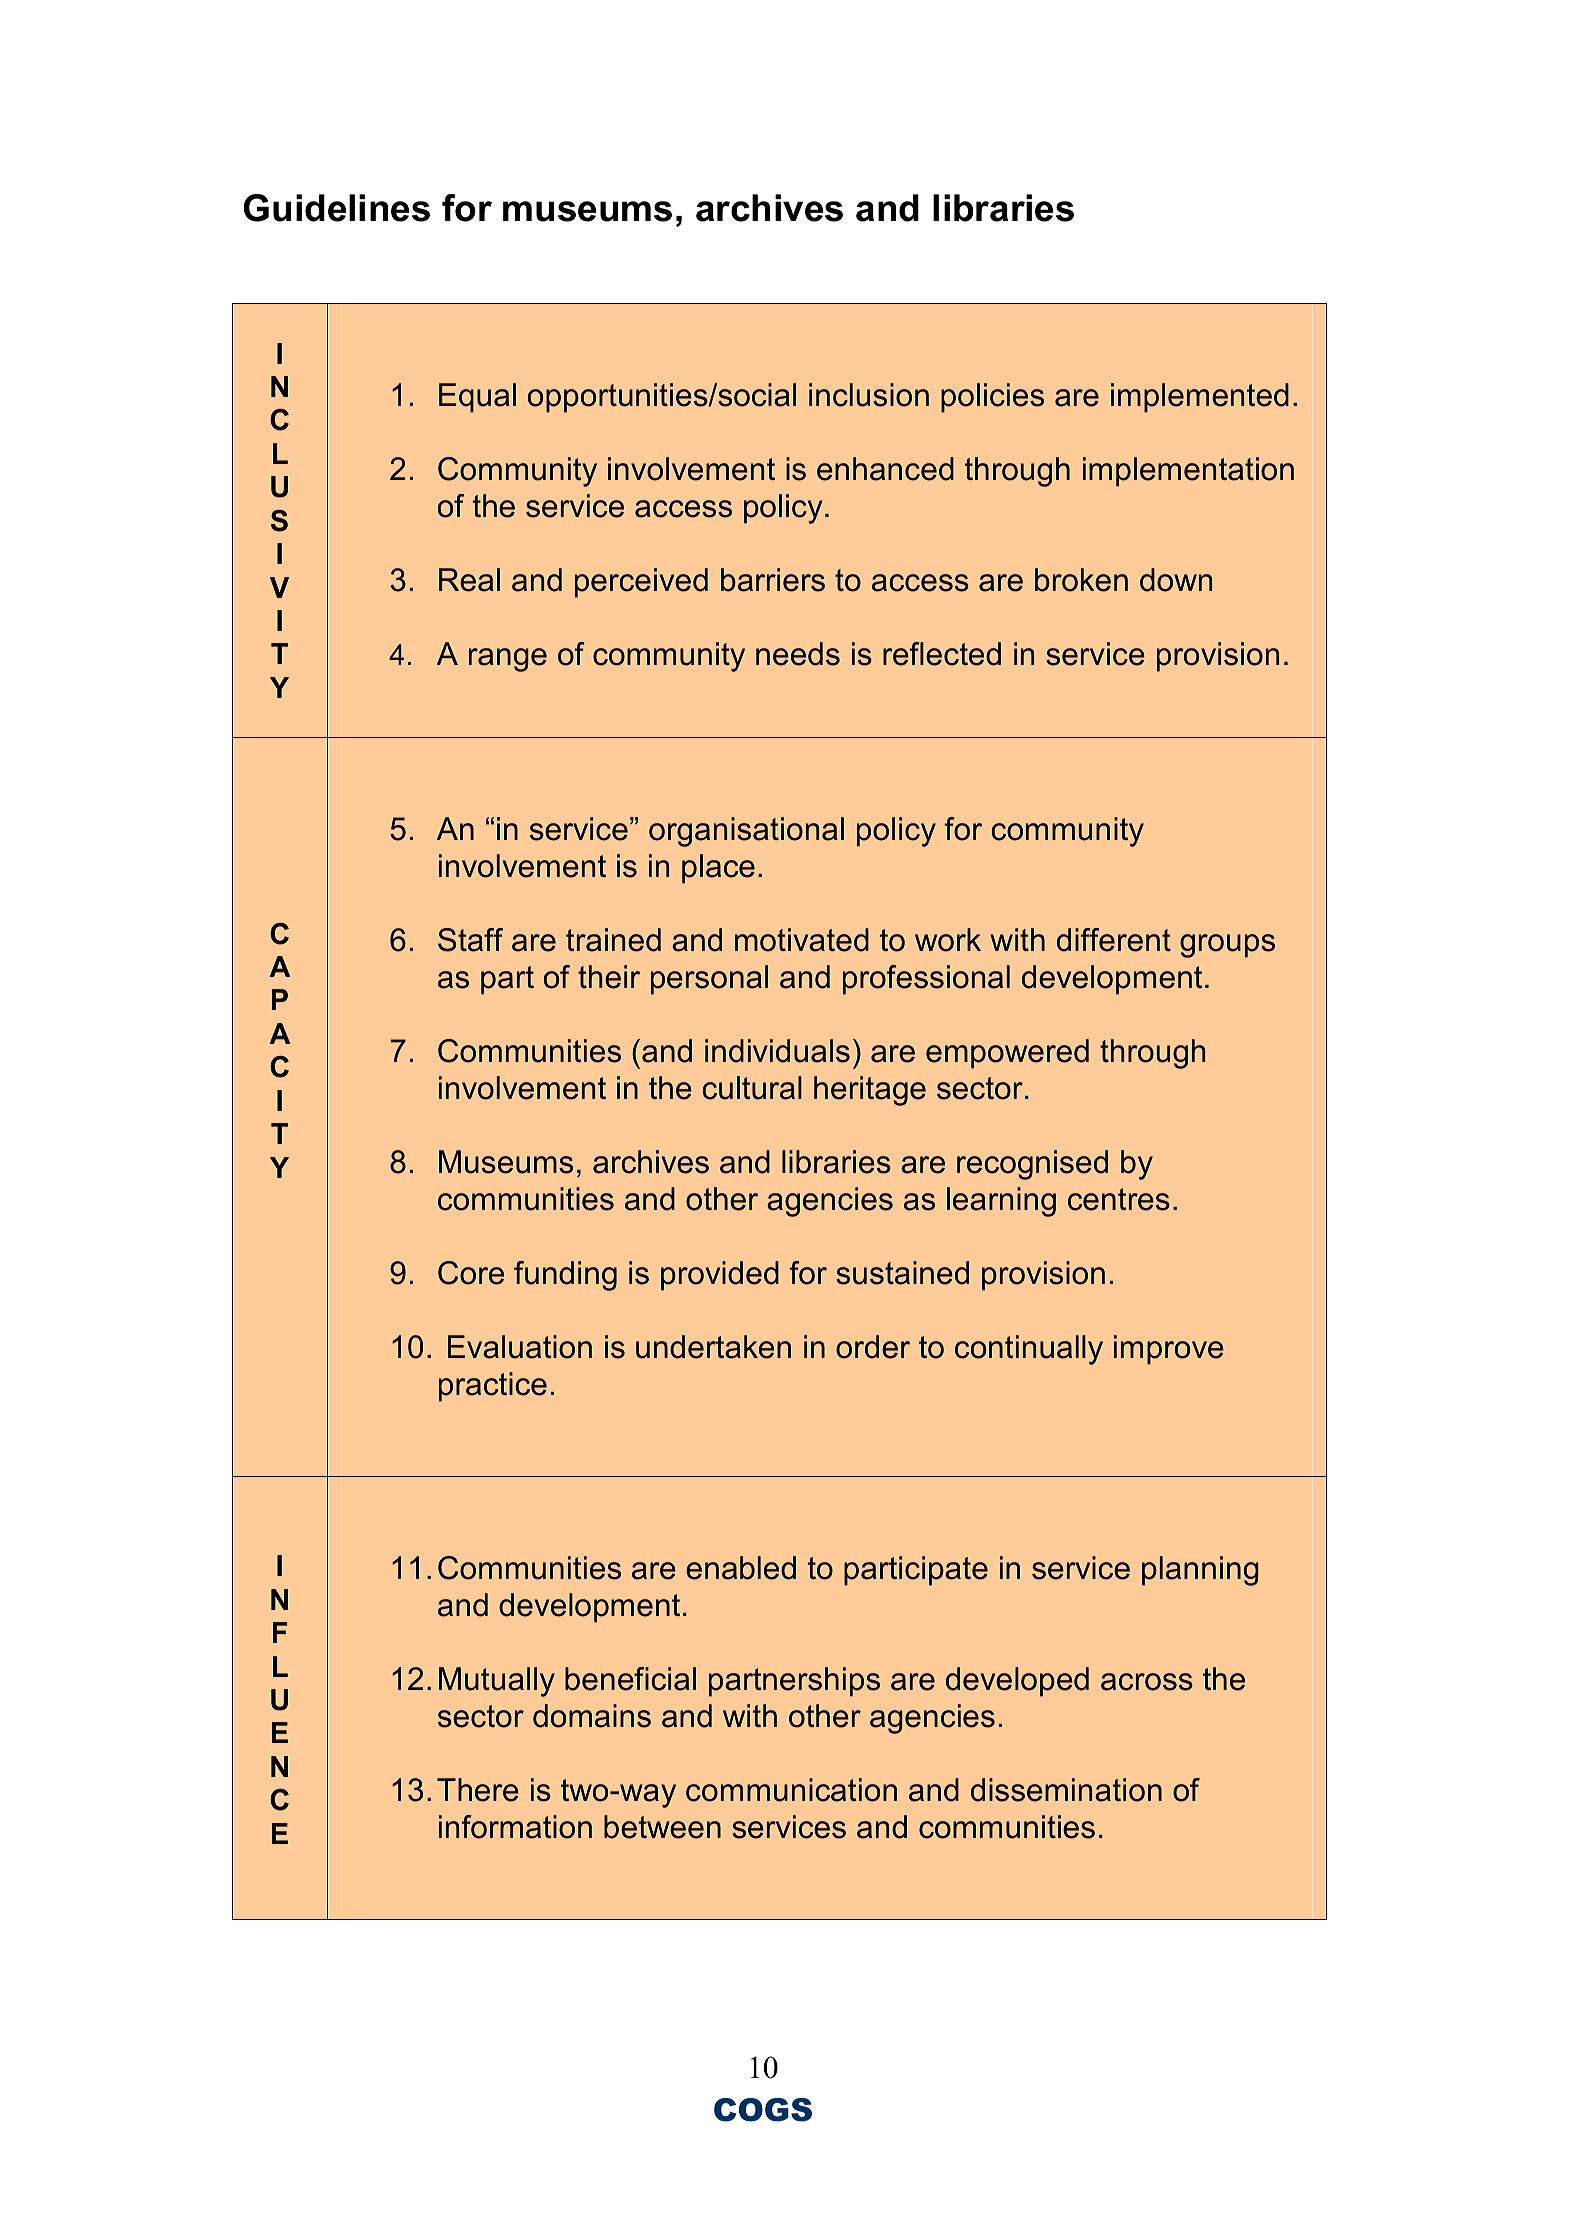 Image resolution: width=1573 pixels, height=2225 pixels. Describe the element at coordinates (1119, 1199) in the document. I see `centres` at that location.
